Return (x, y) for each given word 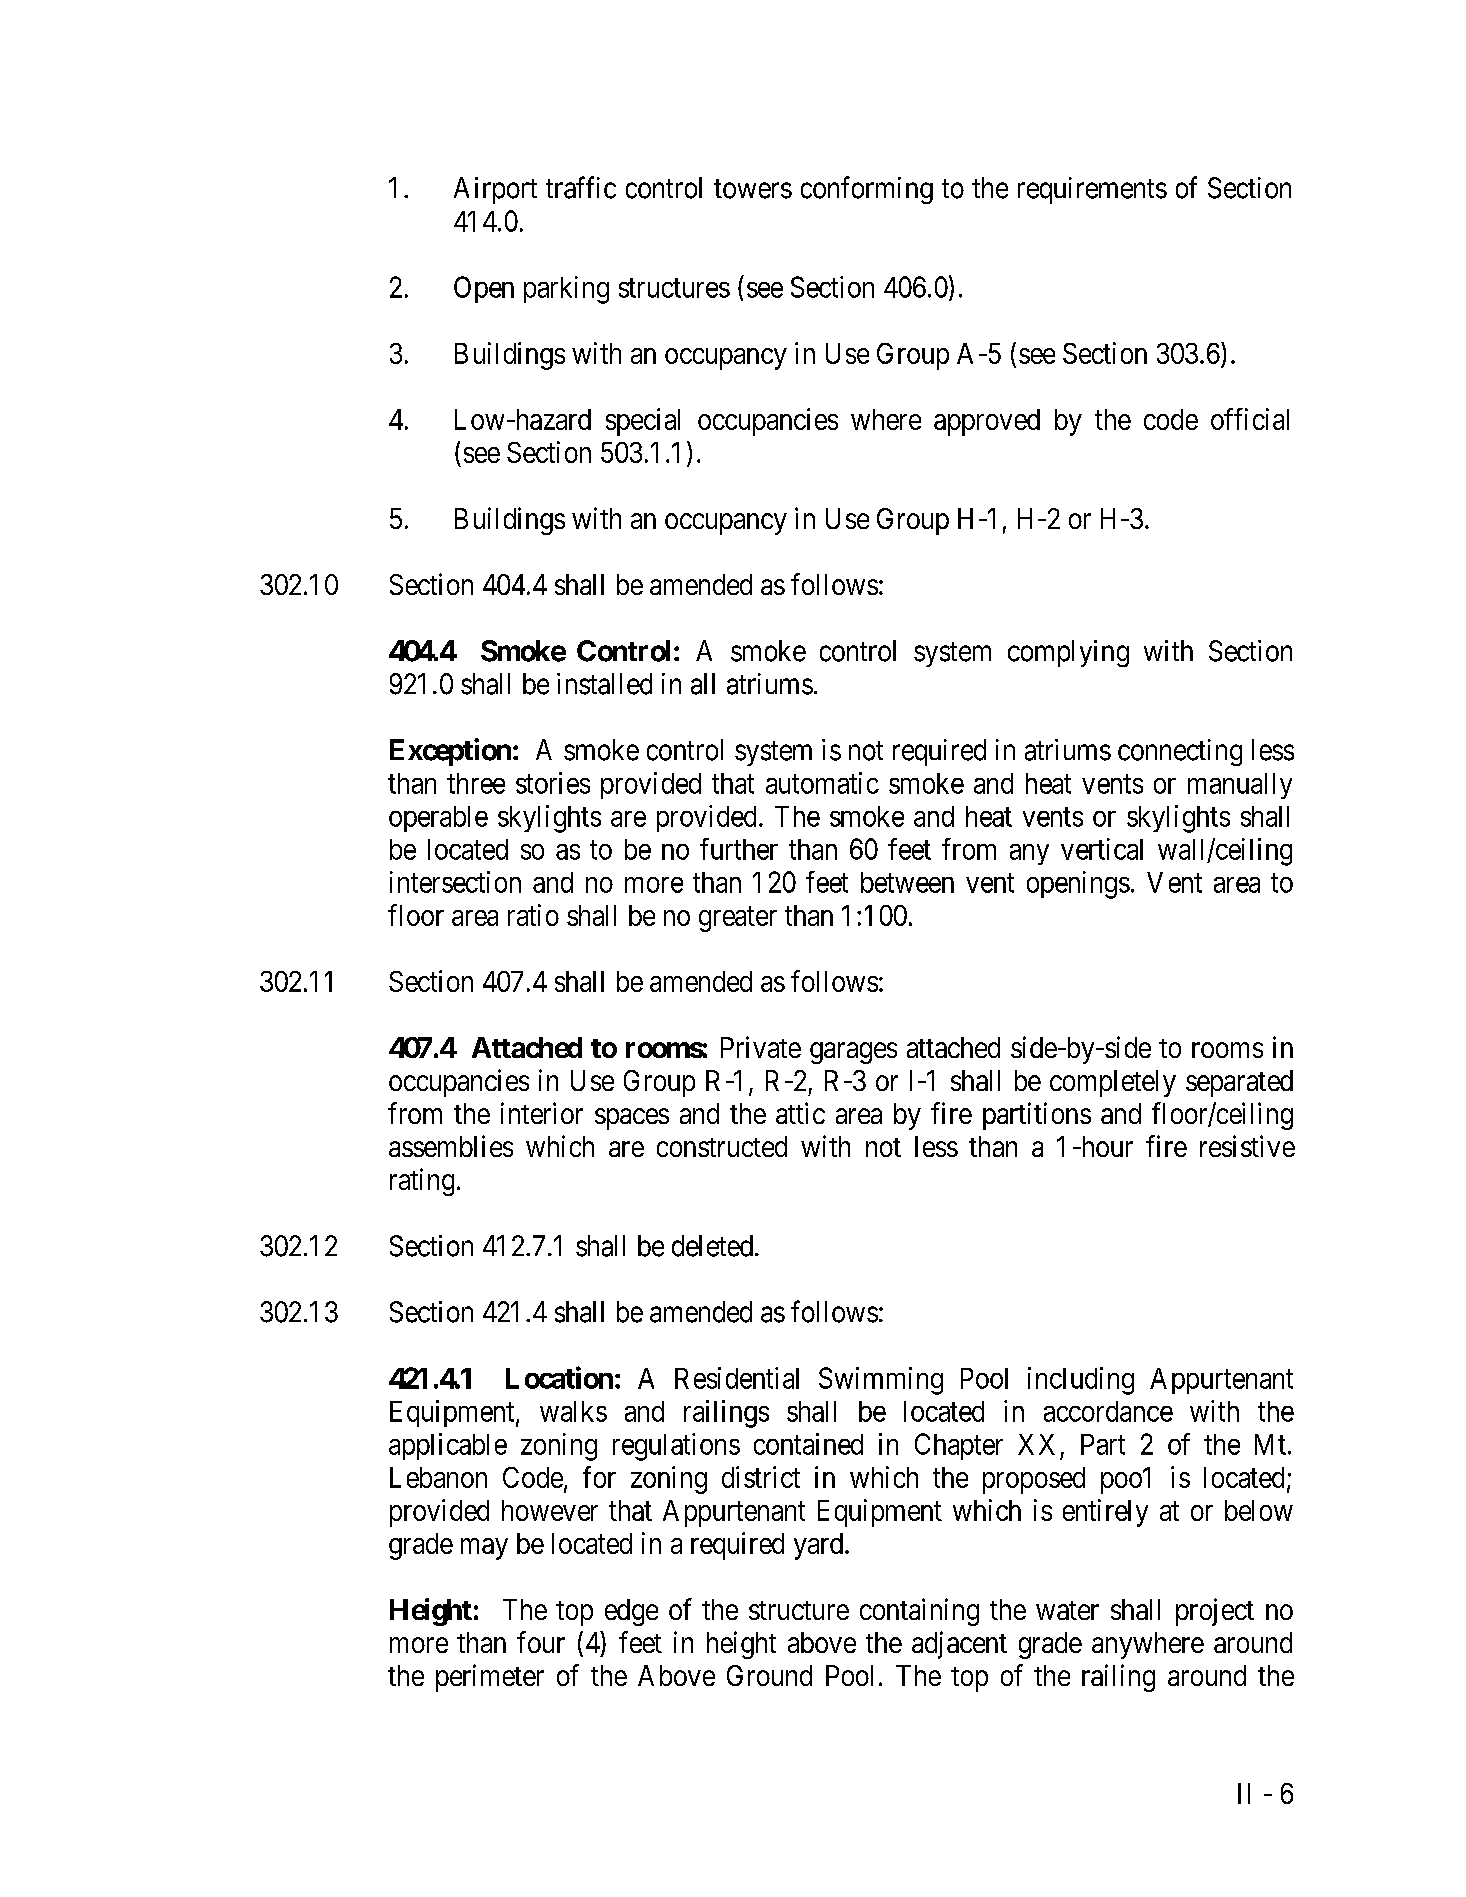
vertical (1102, 849)
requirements (1092, 190)
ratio (533, 915)
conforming (867, 190)
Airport (495, 190)
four (541, 1642)
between (907, 882)
